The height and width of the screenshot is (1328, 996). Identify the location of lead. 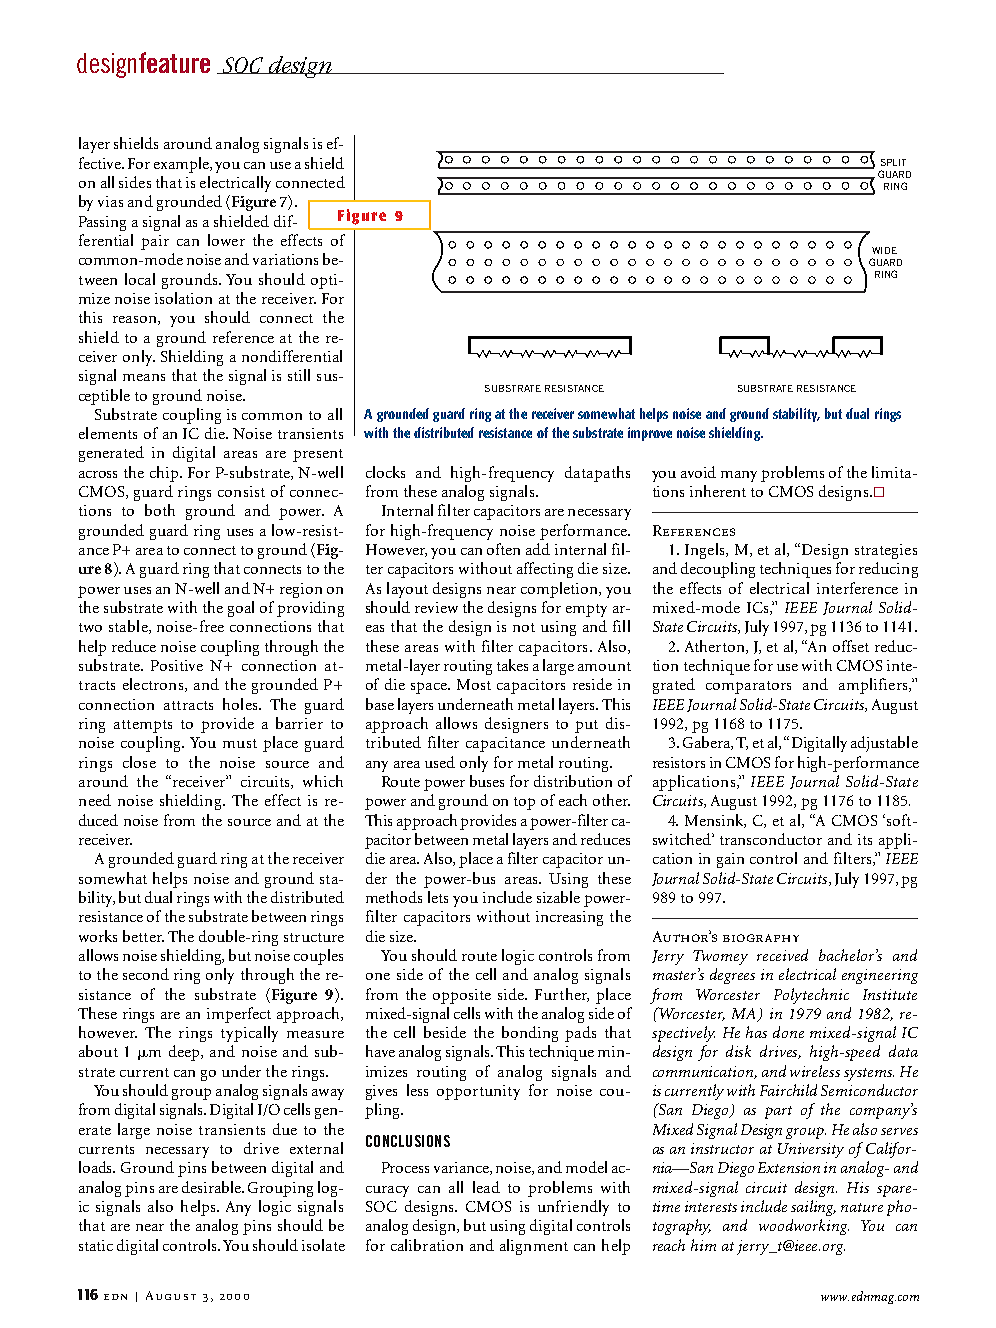
(486, 1187).
